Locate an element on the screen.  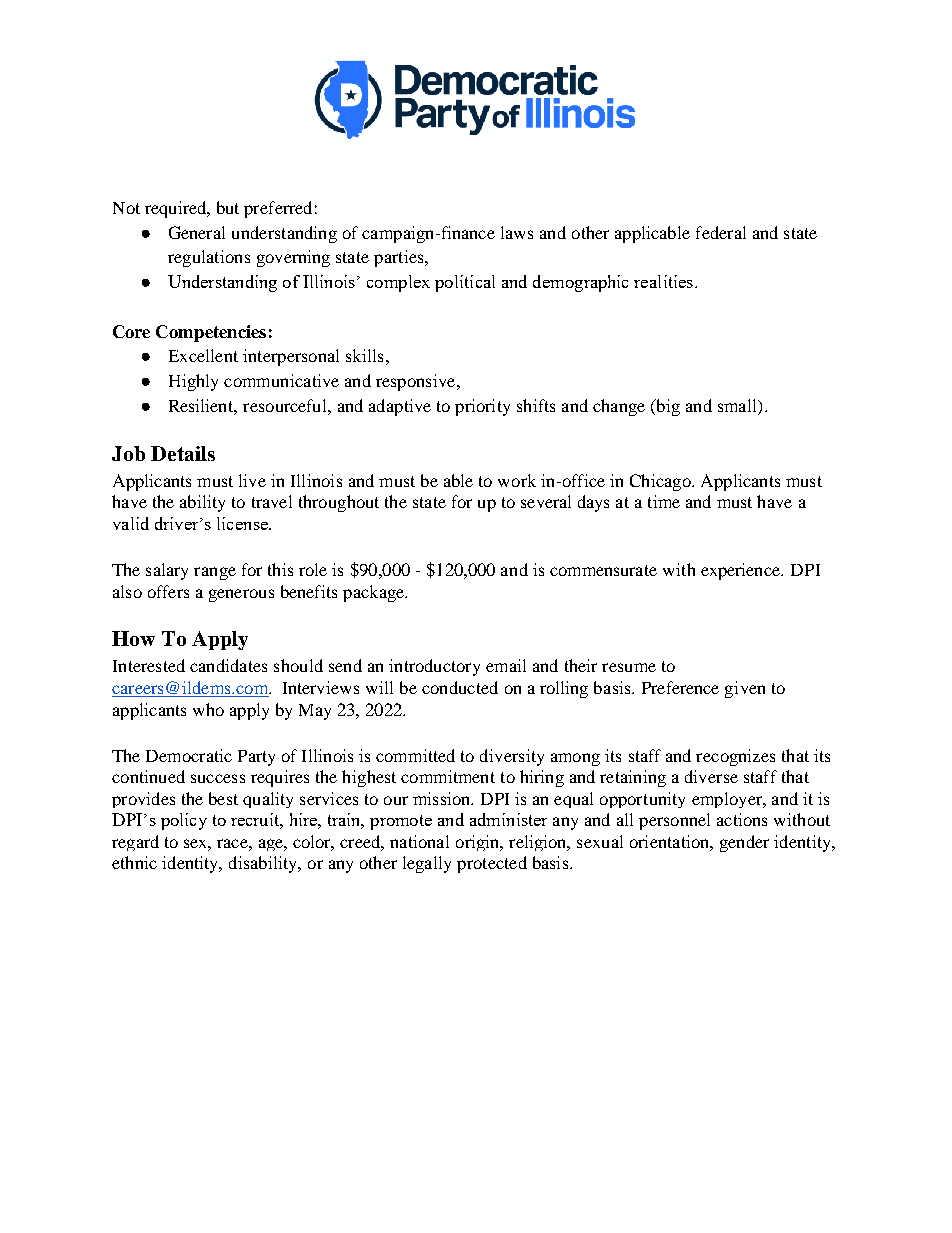
resume is located at coordinates (629, 667).
